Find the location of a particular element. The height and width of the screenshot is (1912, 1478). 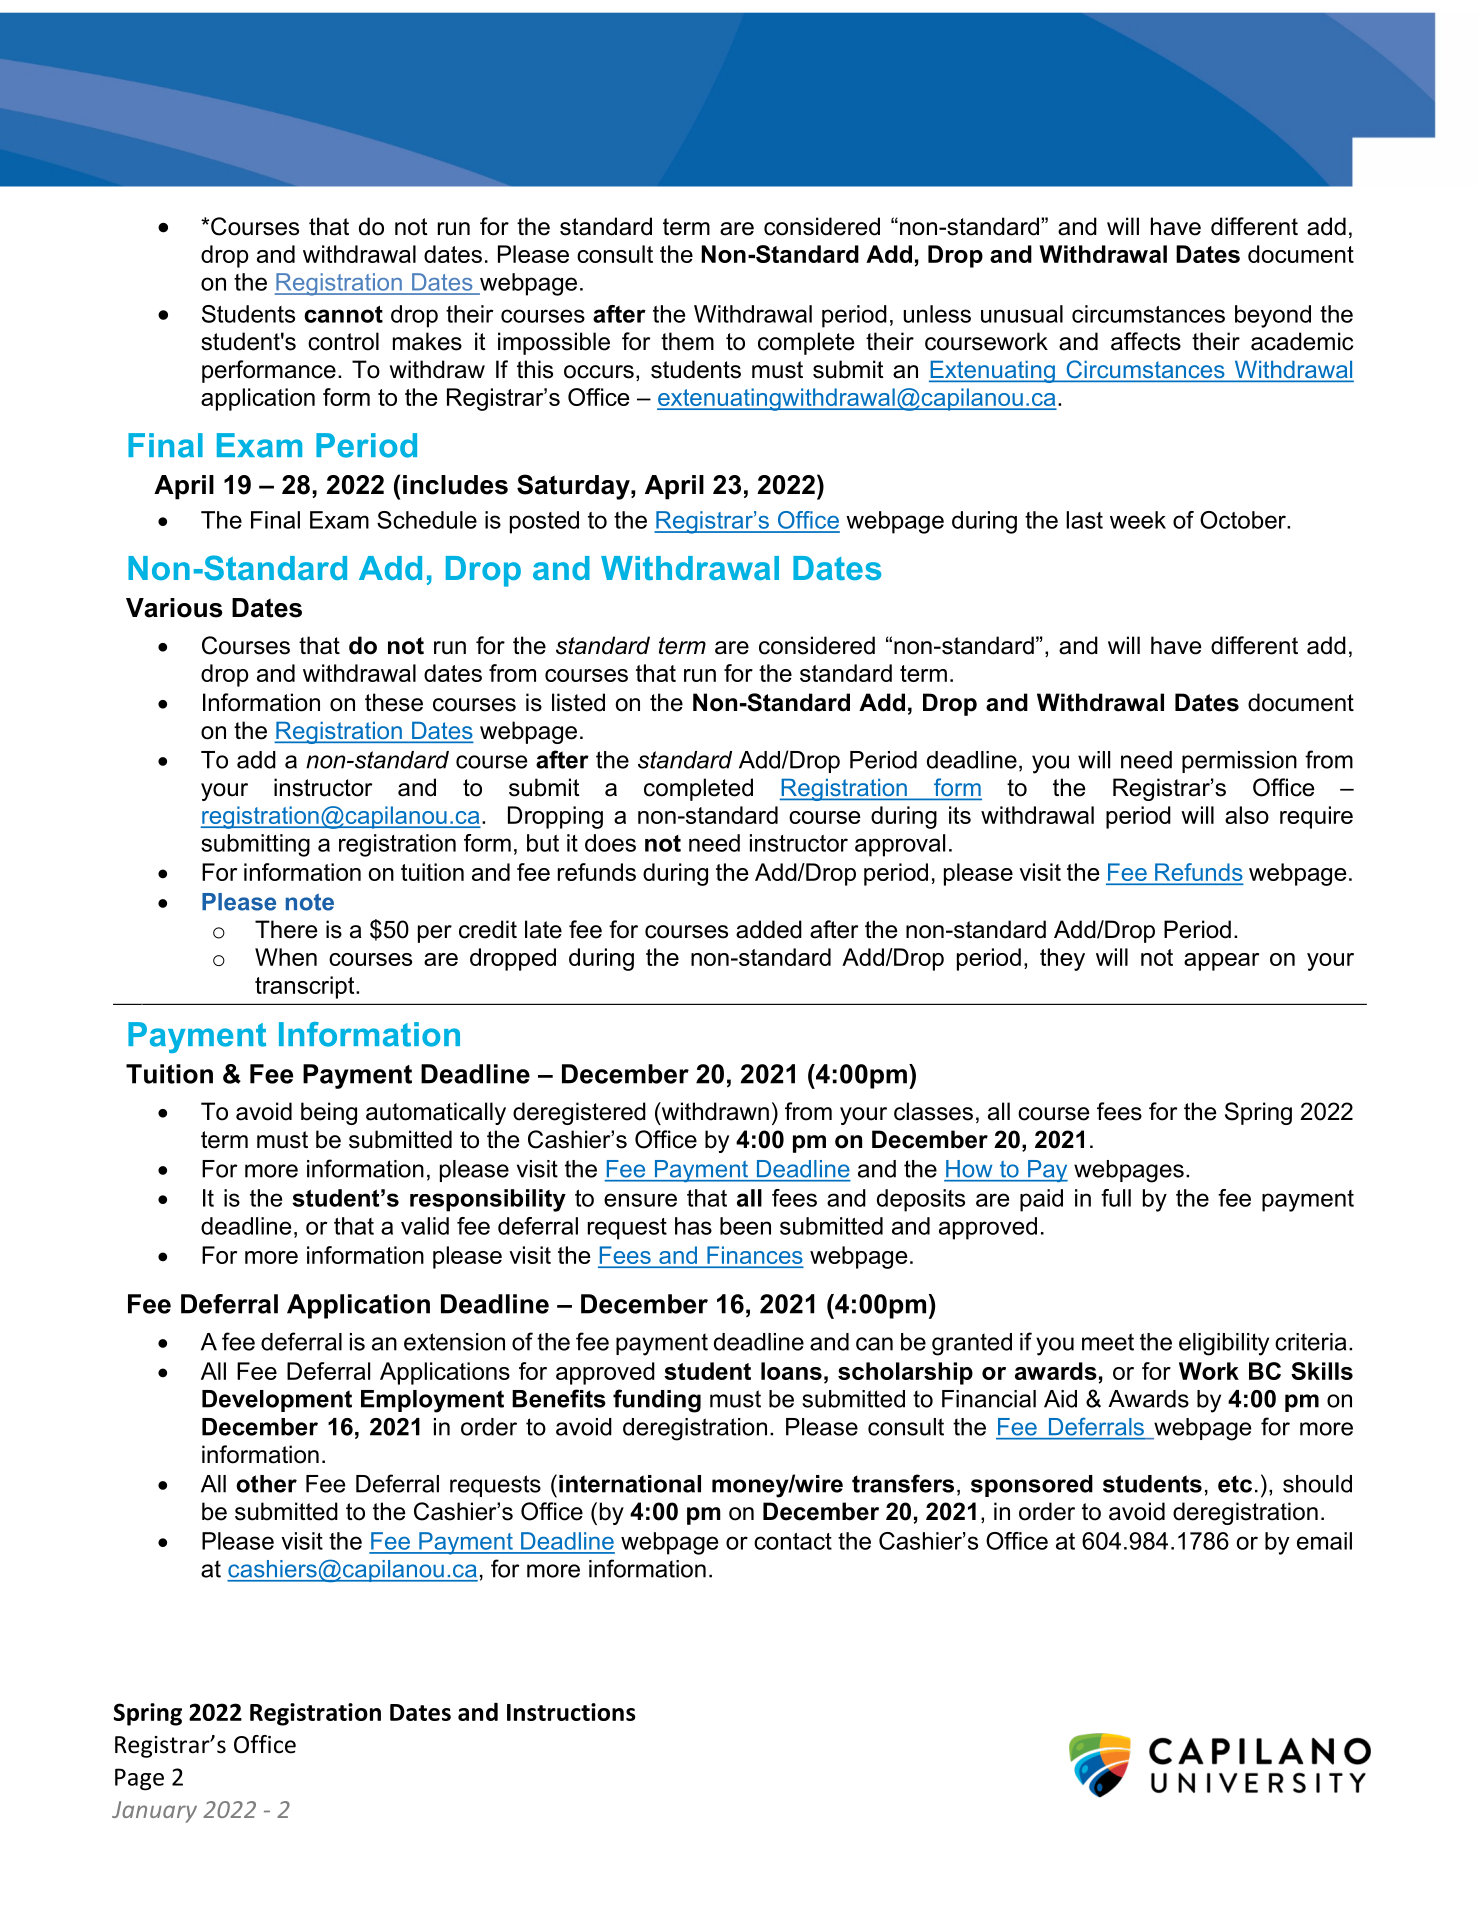

January is located at coordinates (154, 1812).
